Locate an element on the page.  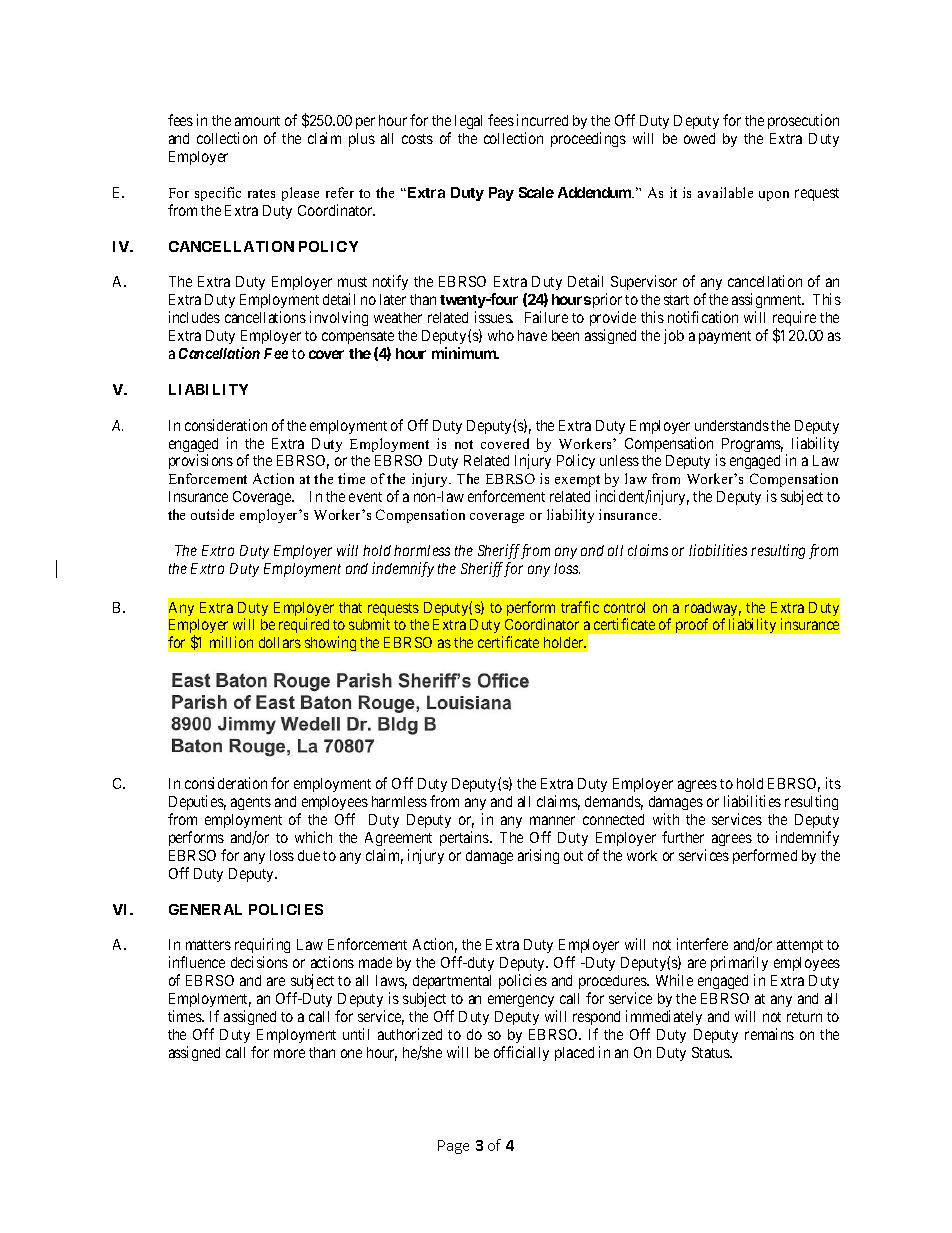
Status is located at coordinates (711, 1052).
